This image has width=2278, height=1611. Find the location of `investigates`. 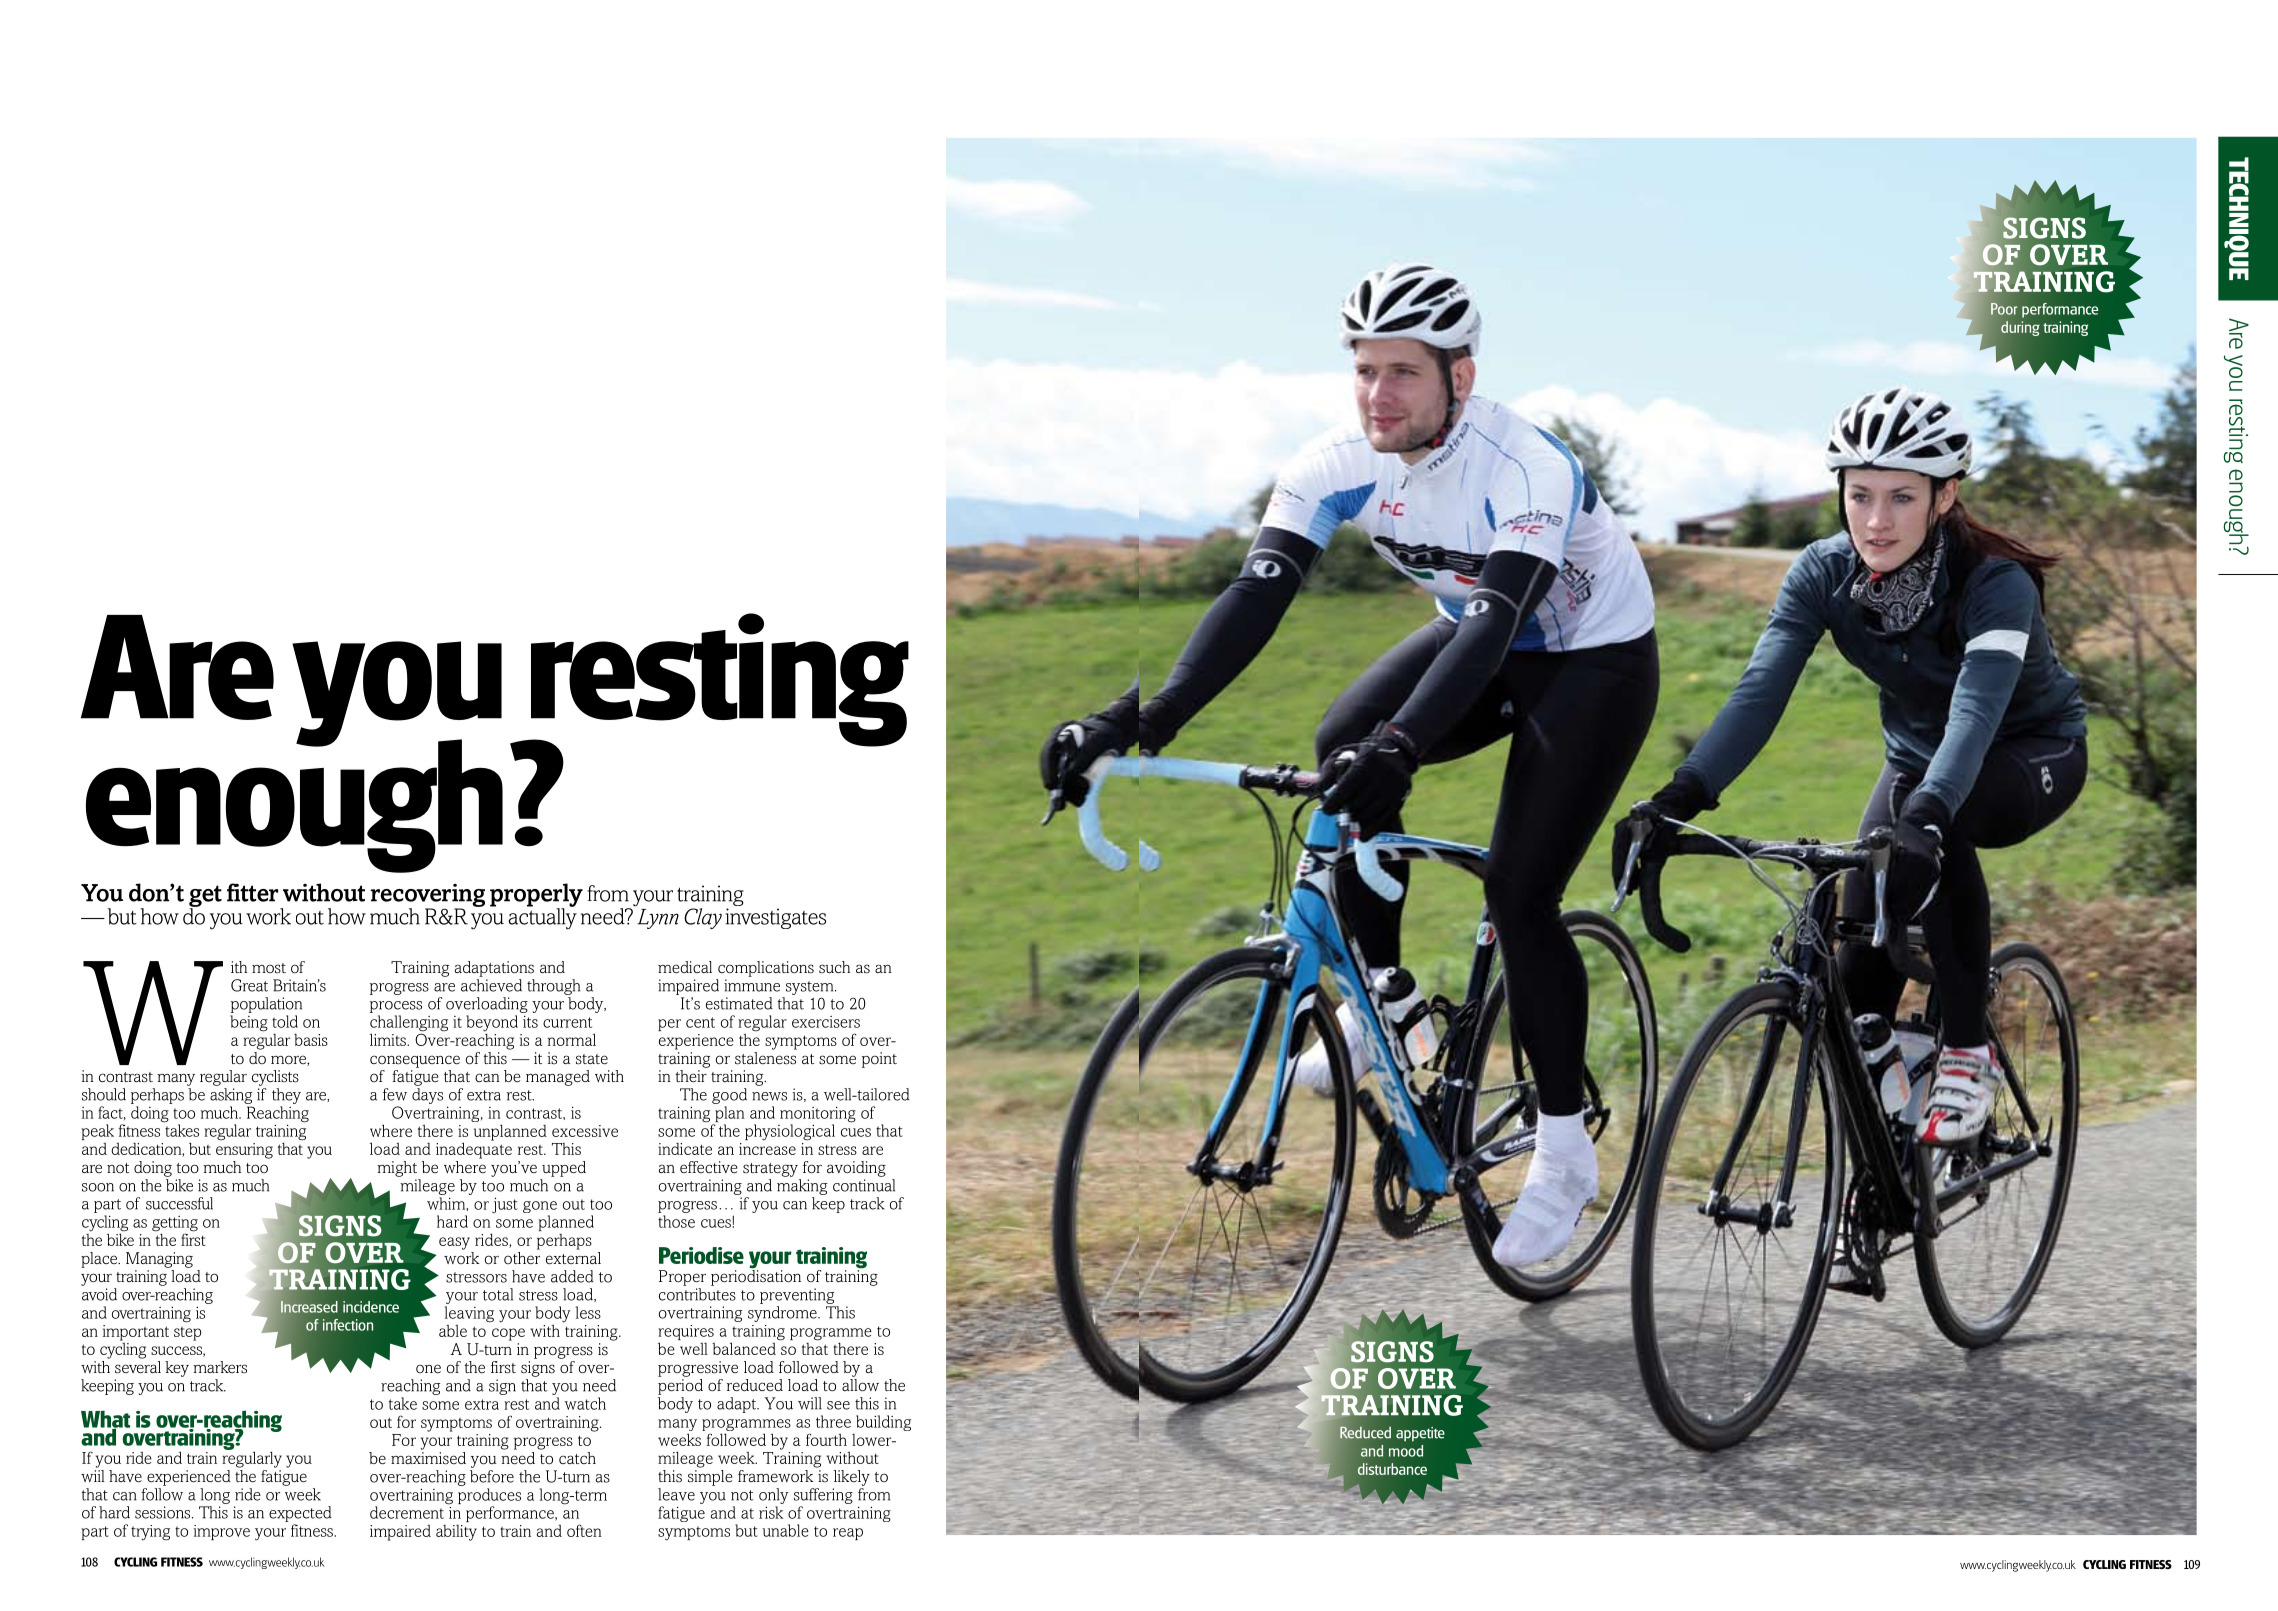

investigates is located at coordinates (775, 918).
